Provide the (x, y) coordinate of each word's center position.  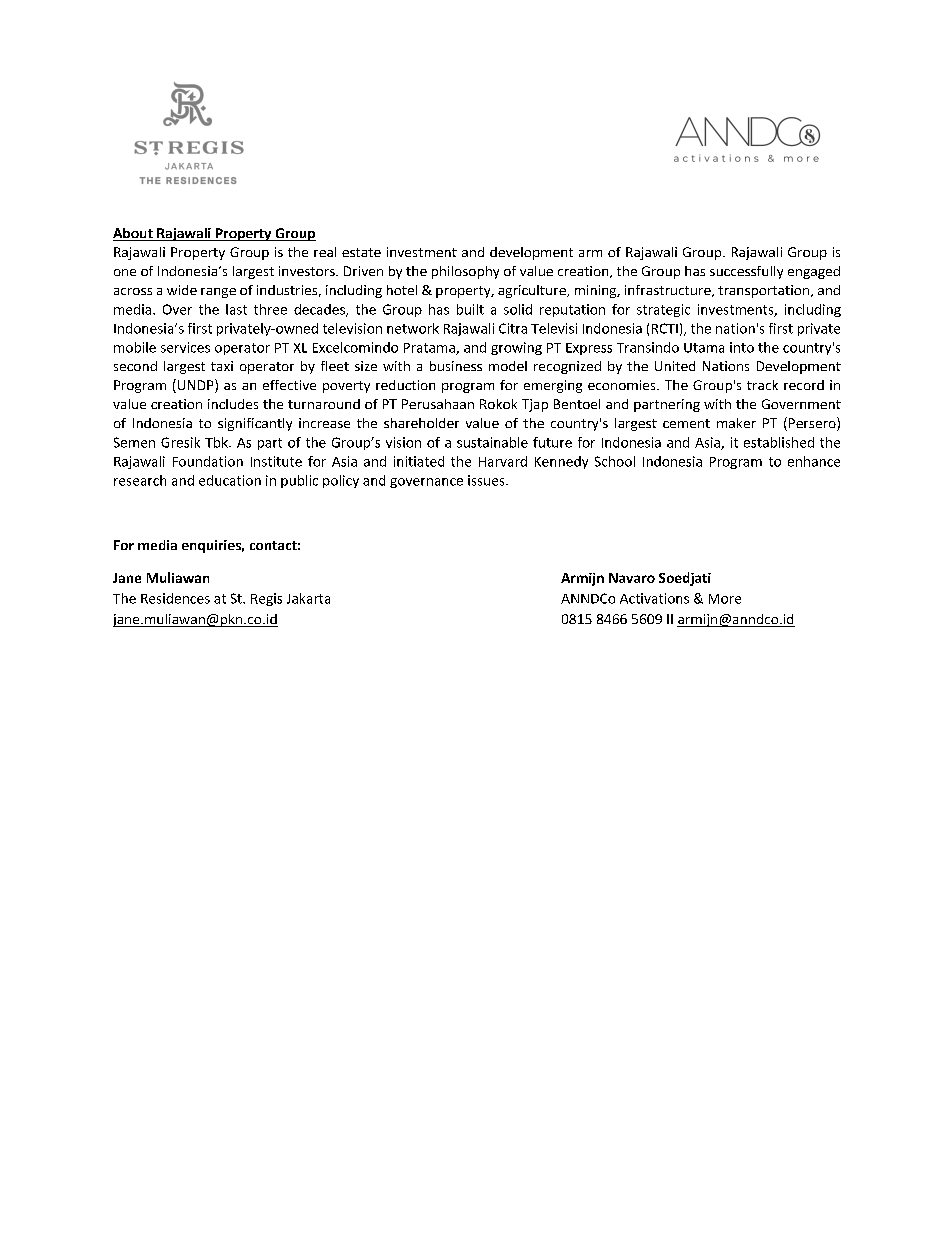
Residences (175, 598)
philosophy (465, 272)
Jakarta (308, 598)
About (134, 234)
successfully (746, 272)
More (725, 599)
